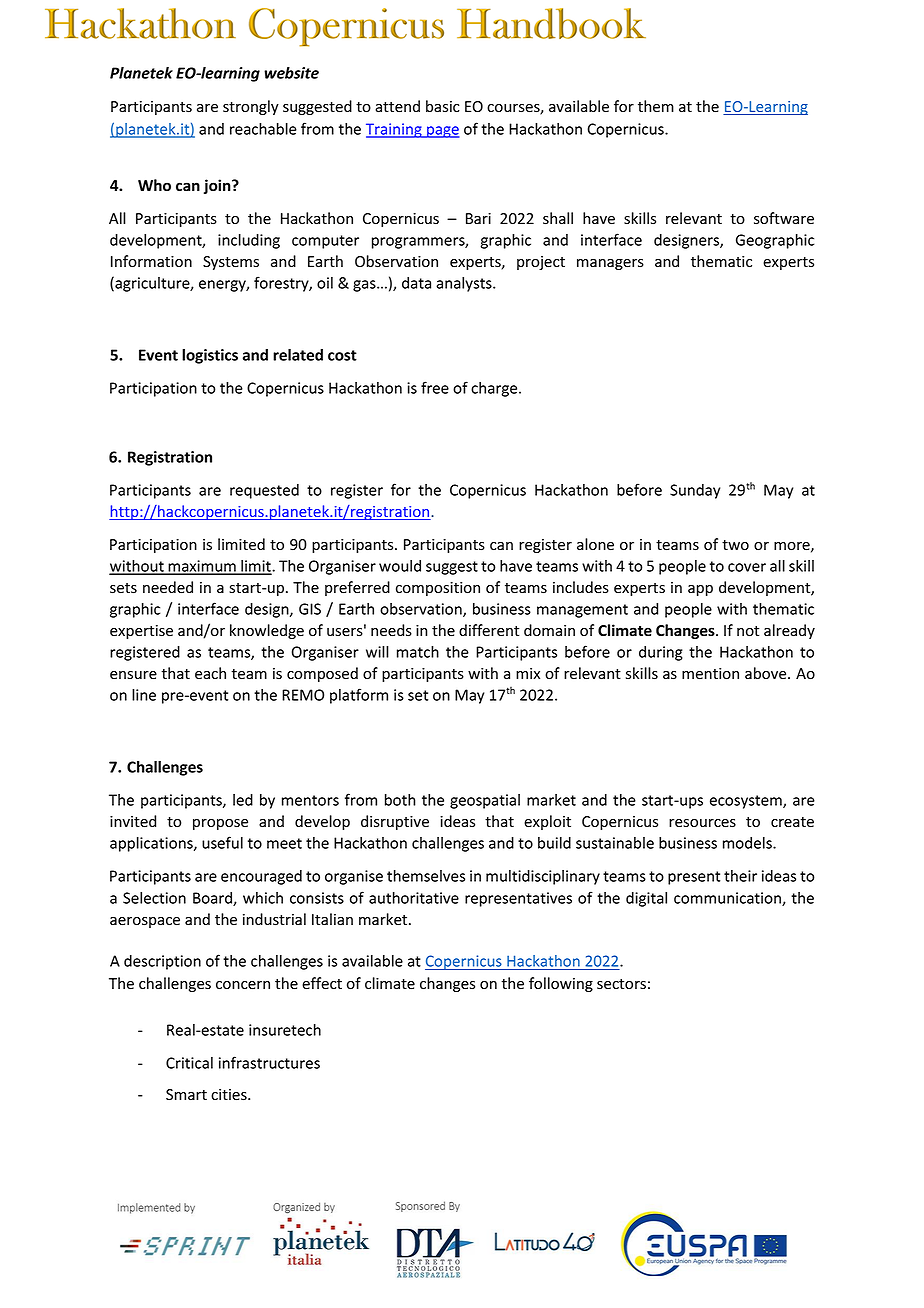  Describe the element at coordinates (561, 984) in the page. I see `following` at that location.
